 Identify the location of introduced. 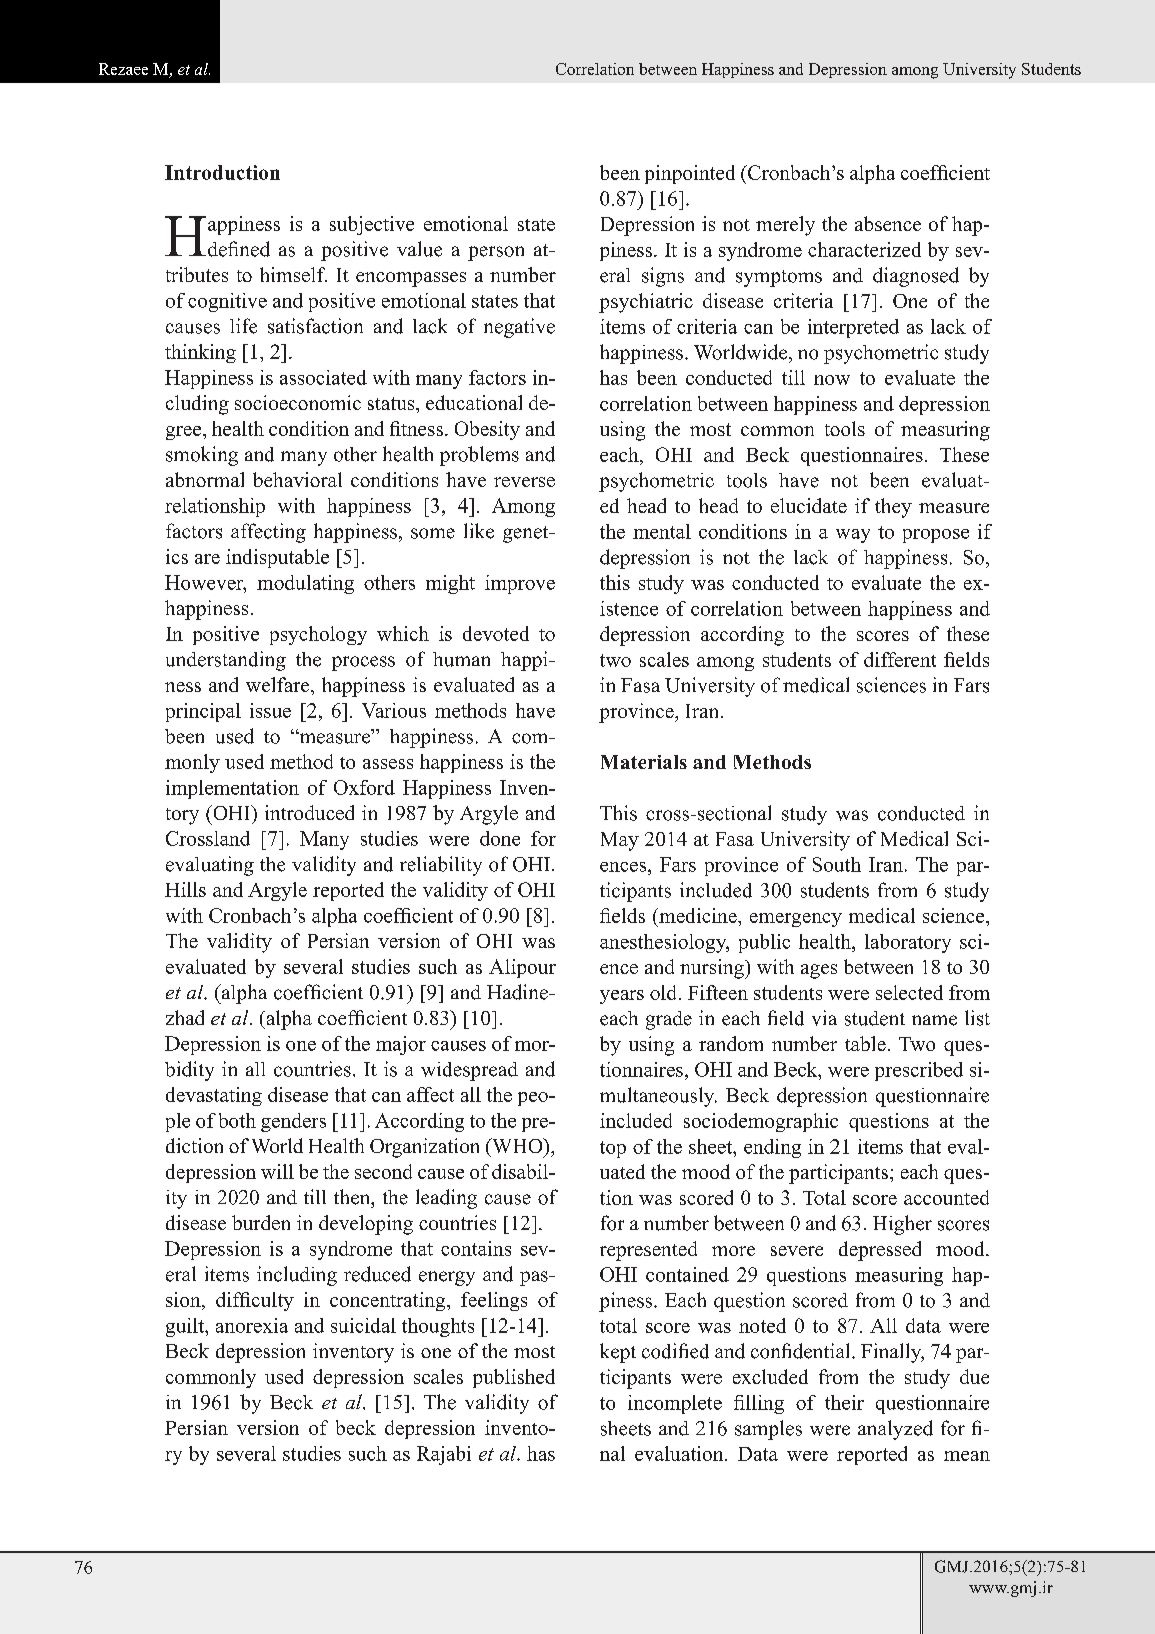
(309, 812).
